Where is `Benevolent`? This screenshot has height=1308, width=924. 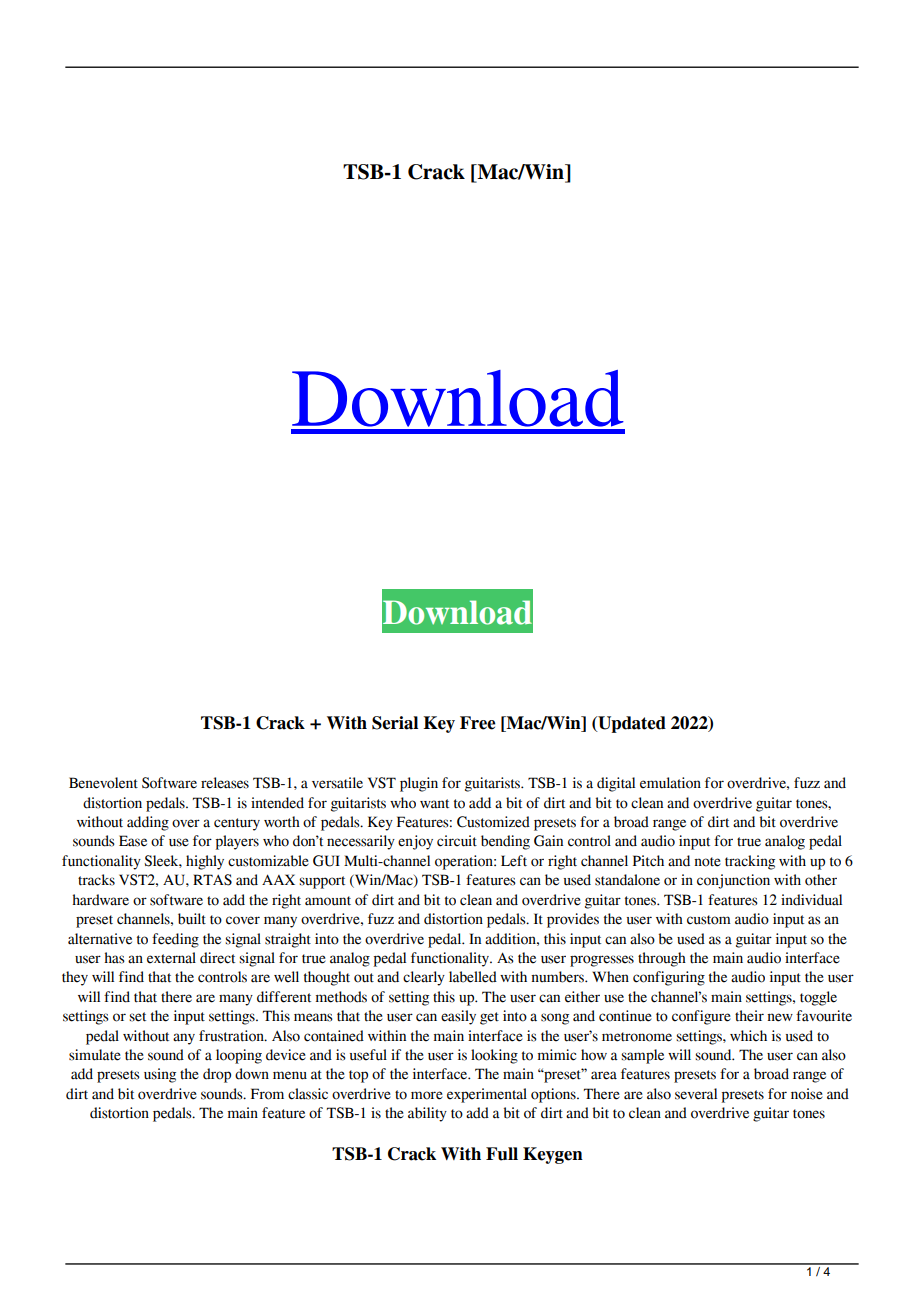
Benevolent is located at coordinates (103, 783).
